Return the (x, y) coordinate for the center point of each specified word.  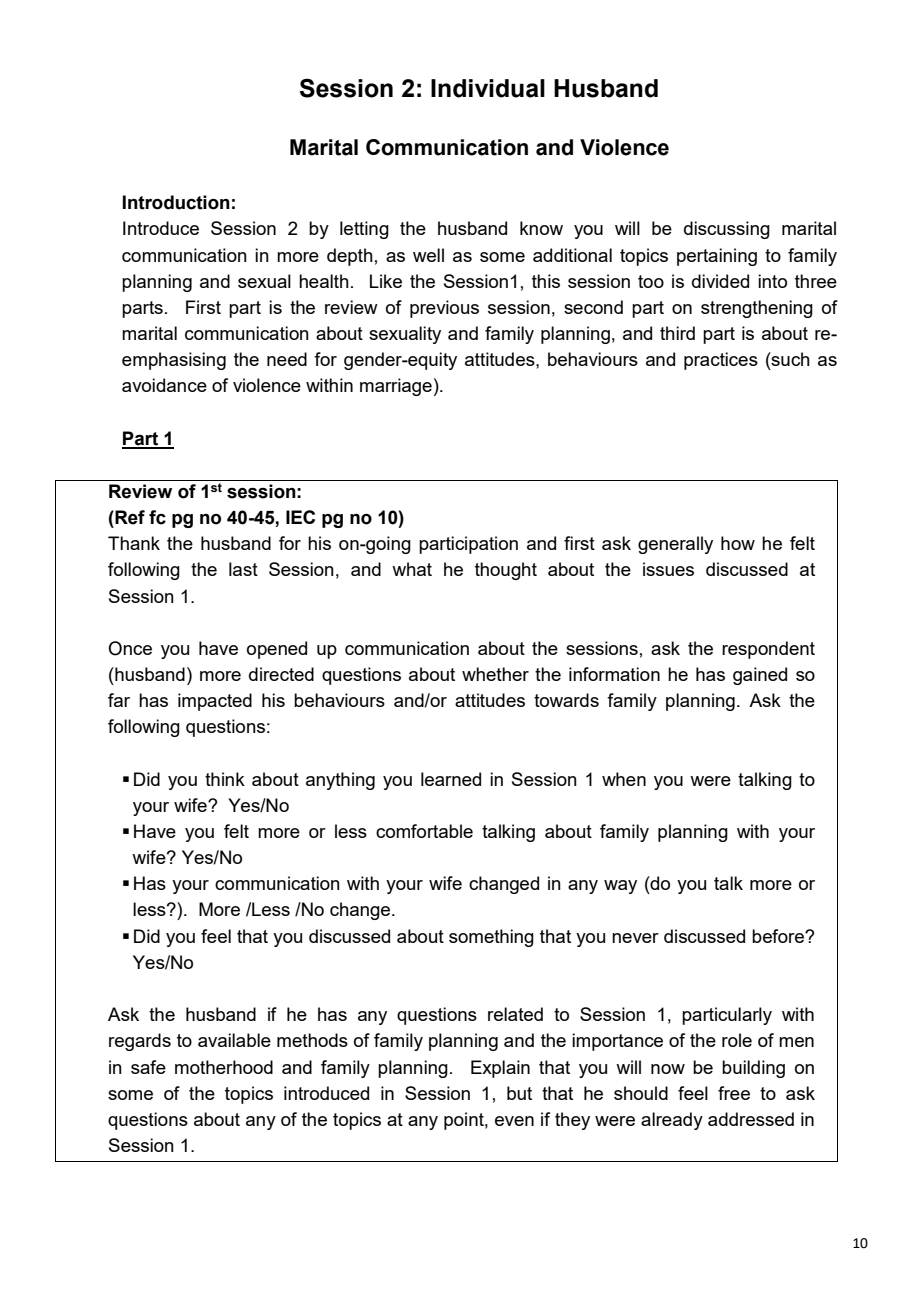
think (225, 779)
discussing (727, 230)
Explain (500, 1069)
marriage (396, 387)
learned (451, 779)
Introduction (176, 202)
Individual (488, 88)
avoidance (164, 385)
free (734, 1093)
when (624, 779)
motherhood (224, 1067)
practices (721, 361)
